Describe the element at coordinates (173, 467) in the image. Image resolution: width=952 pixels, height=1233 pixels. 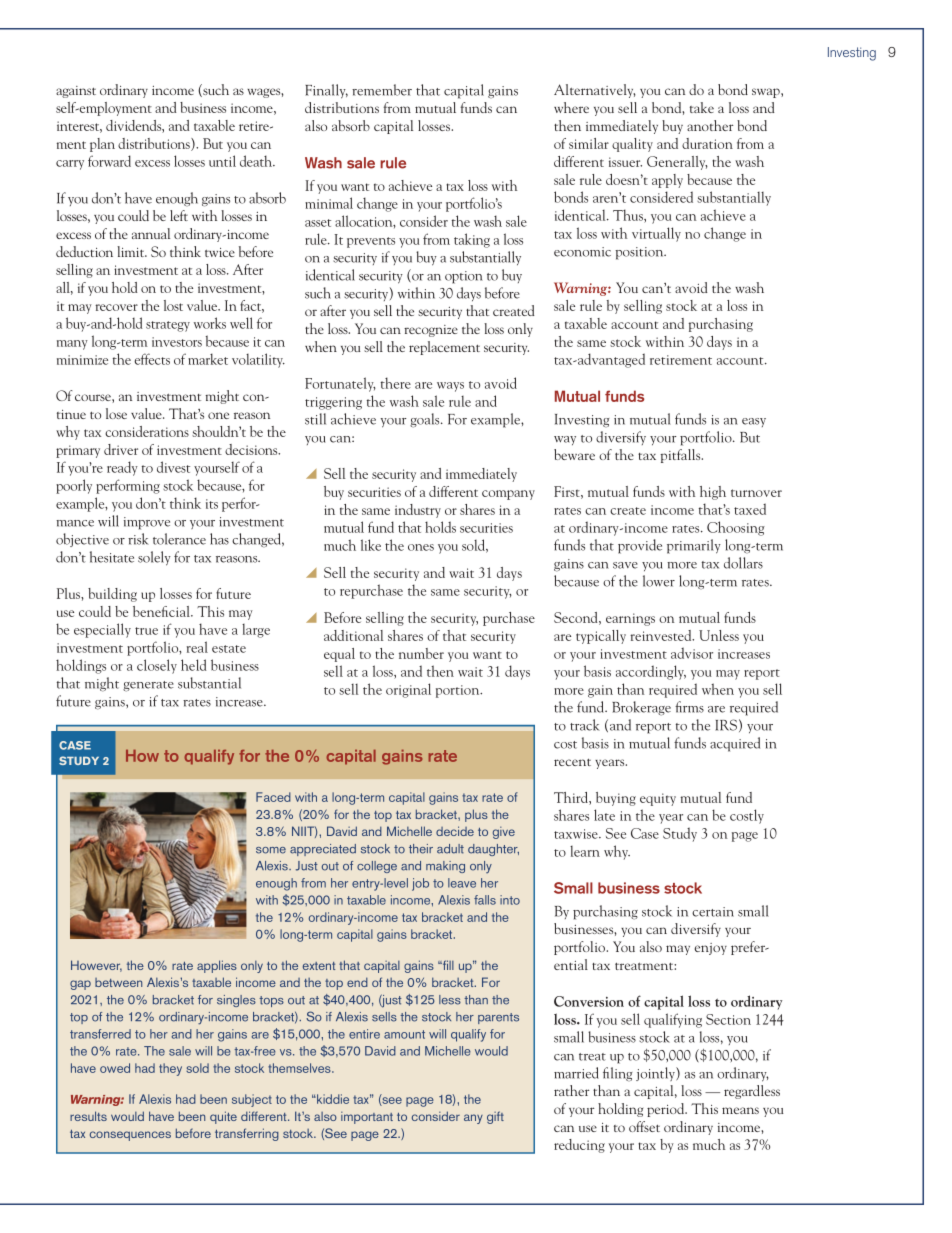
I see `divest` at that location.
